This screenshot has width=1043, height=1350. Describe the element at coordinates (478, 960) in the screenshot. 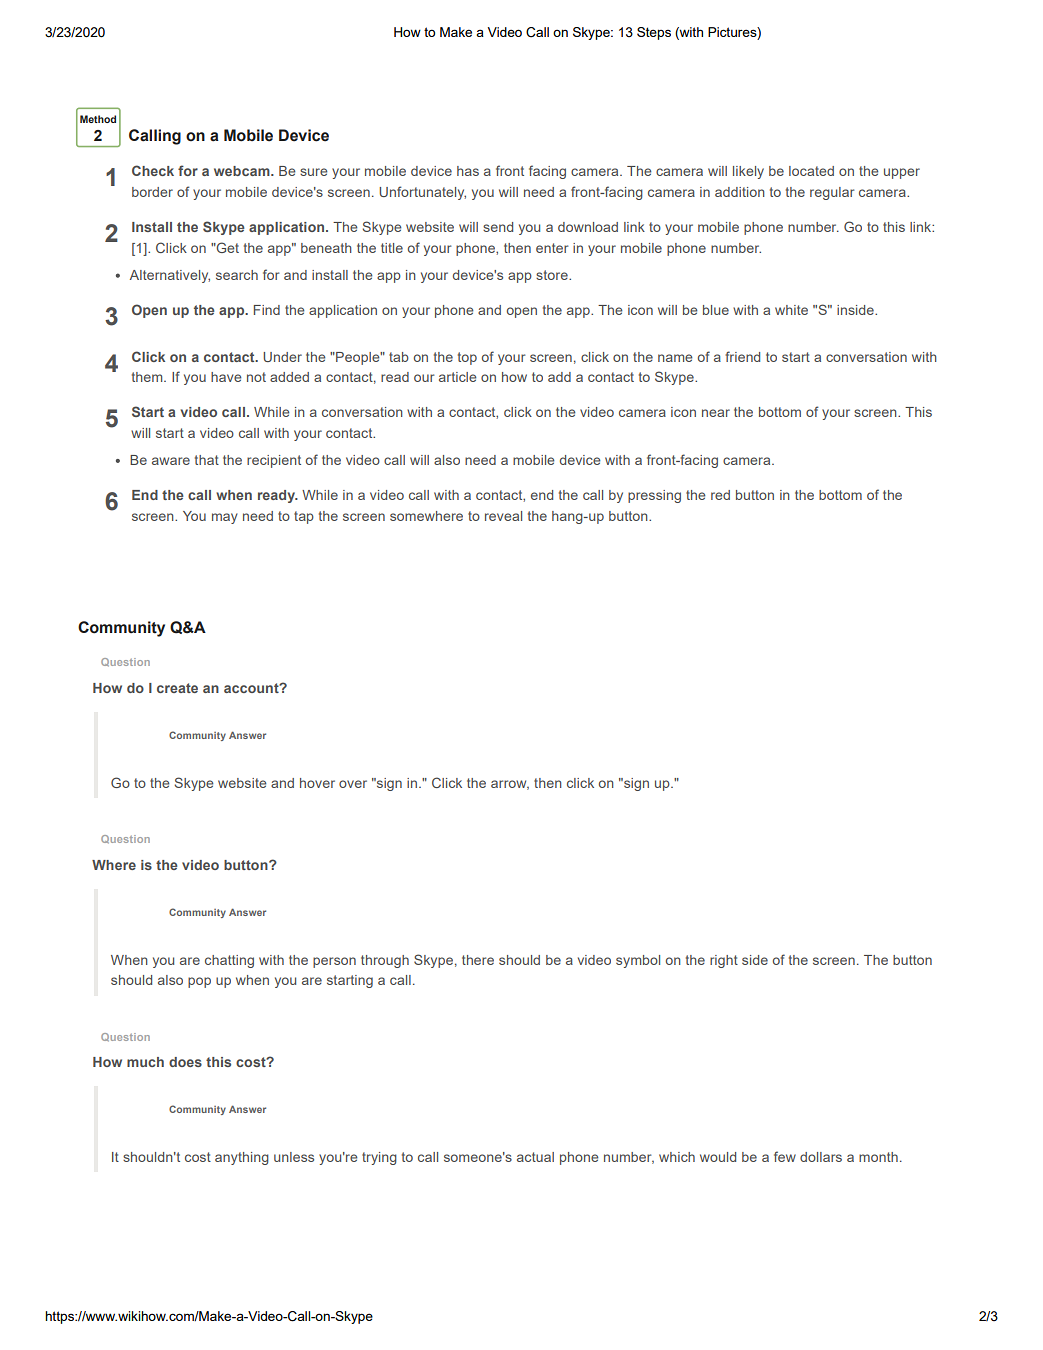

I see `there` at that location.
